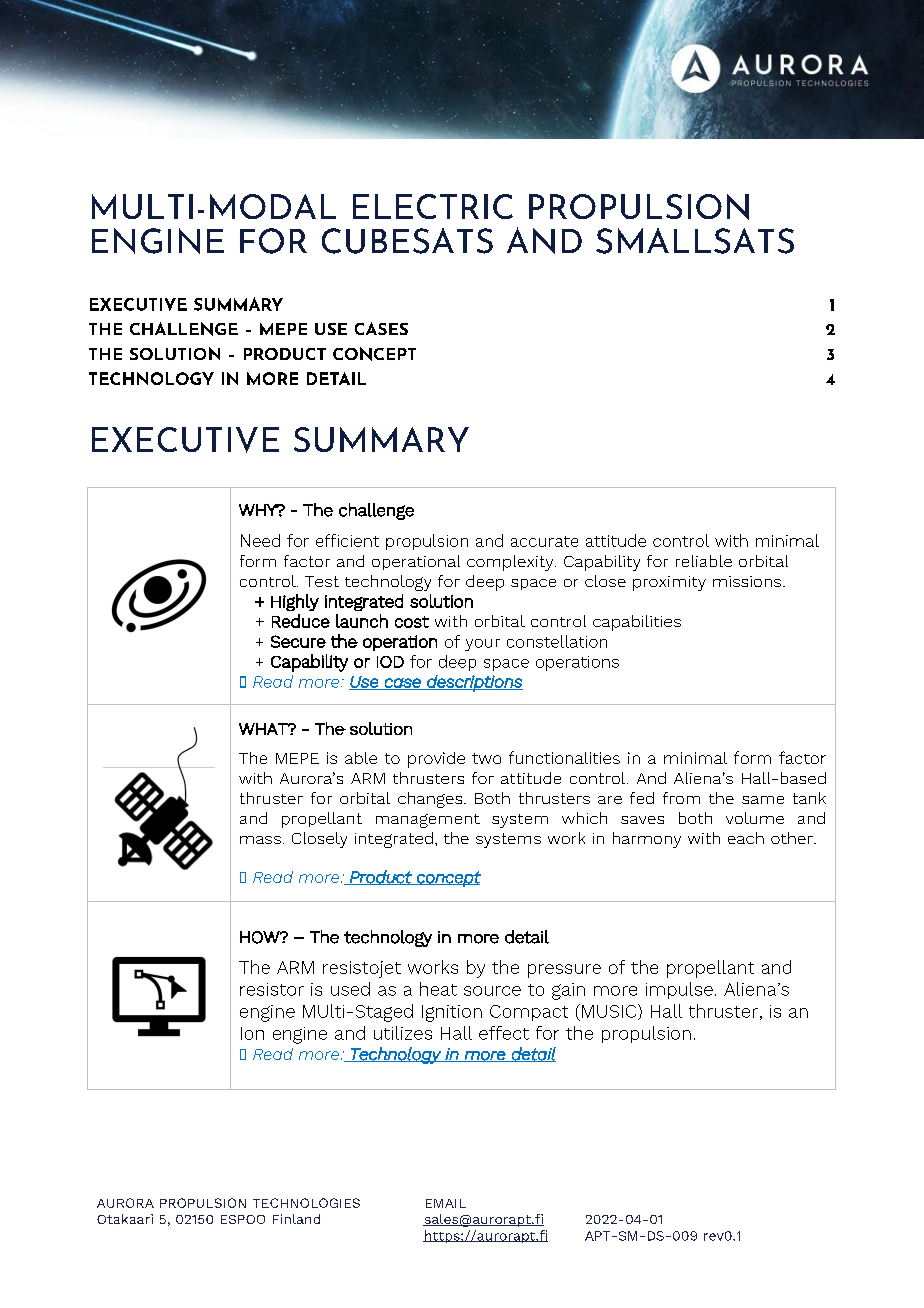 The image size is (924, 1308). I want to click on TECHNOLOGIES, so click(306, 1203).
